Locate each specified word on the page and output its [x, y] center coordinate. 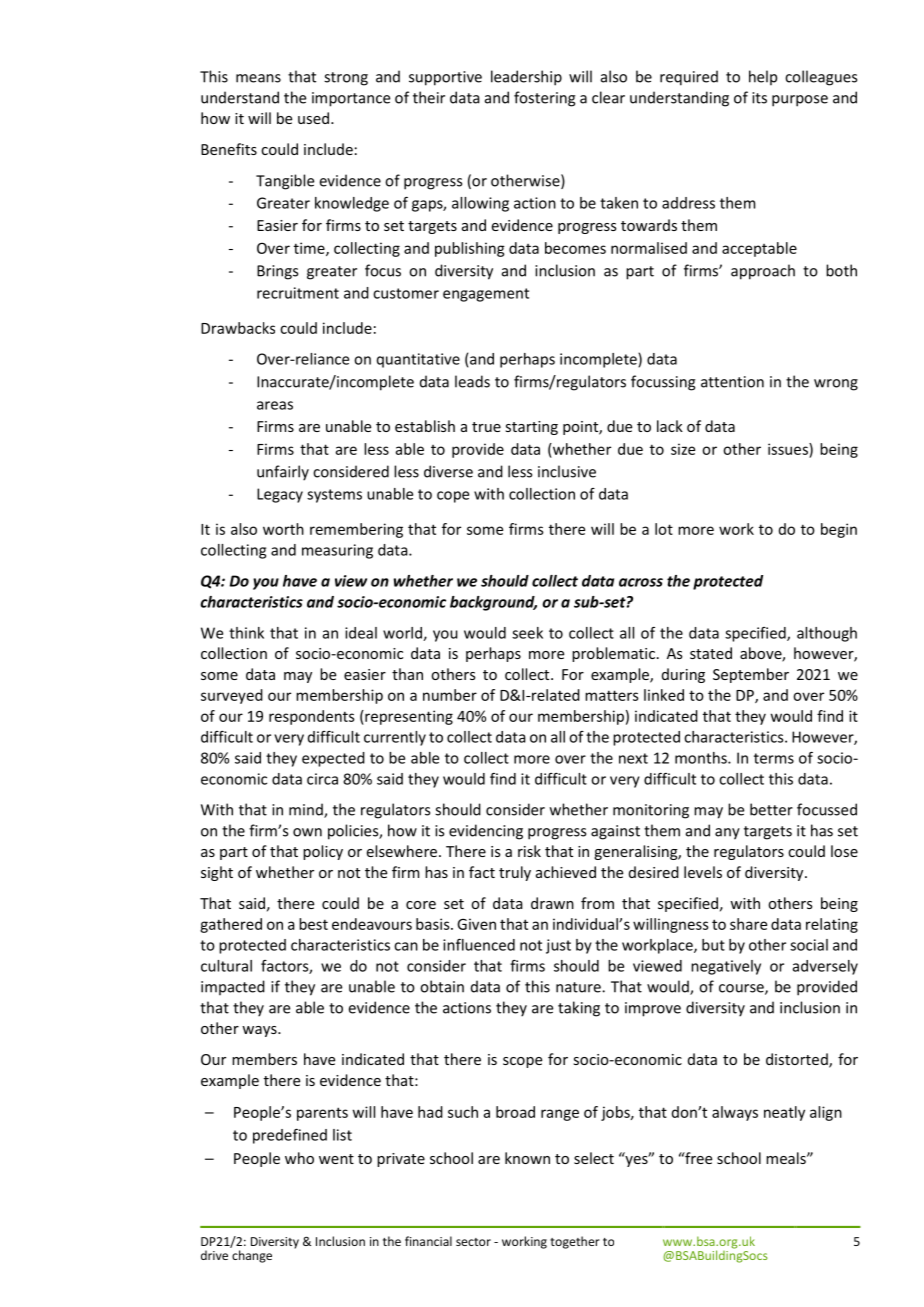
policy [323, 852]
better [771, 809]
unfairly [283, 473]
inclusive [567, 471]
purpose [800, 101]
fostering [544, 99]
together [575, 1242]
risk [529, 851]
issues [789, 449]
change [252, 1256]
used [315, 118]
